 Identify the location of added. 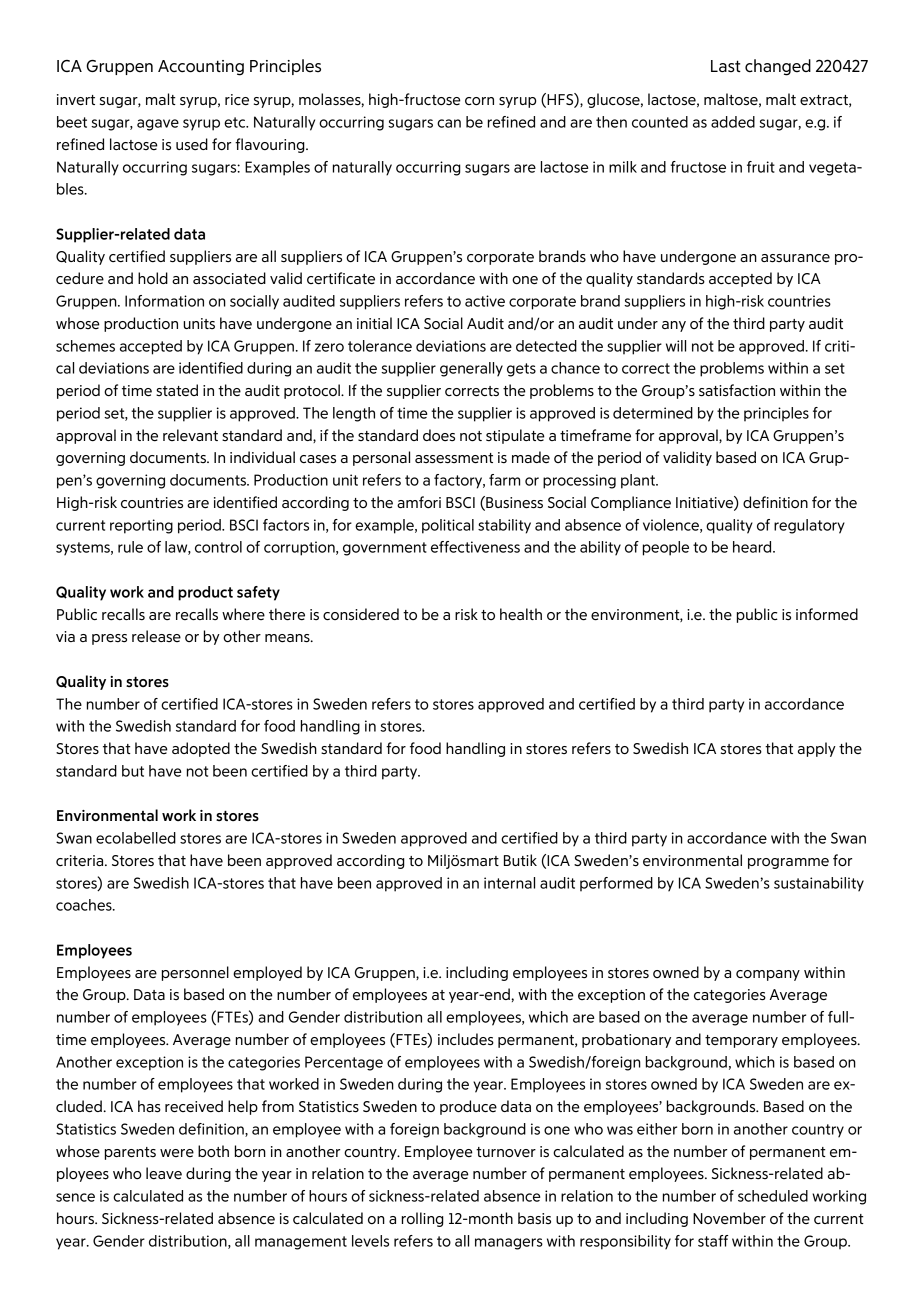
(733, 122).
